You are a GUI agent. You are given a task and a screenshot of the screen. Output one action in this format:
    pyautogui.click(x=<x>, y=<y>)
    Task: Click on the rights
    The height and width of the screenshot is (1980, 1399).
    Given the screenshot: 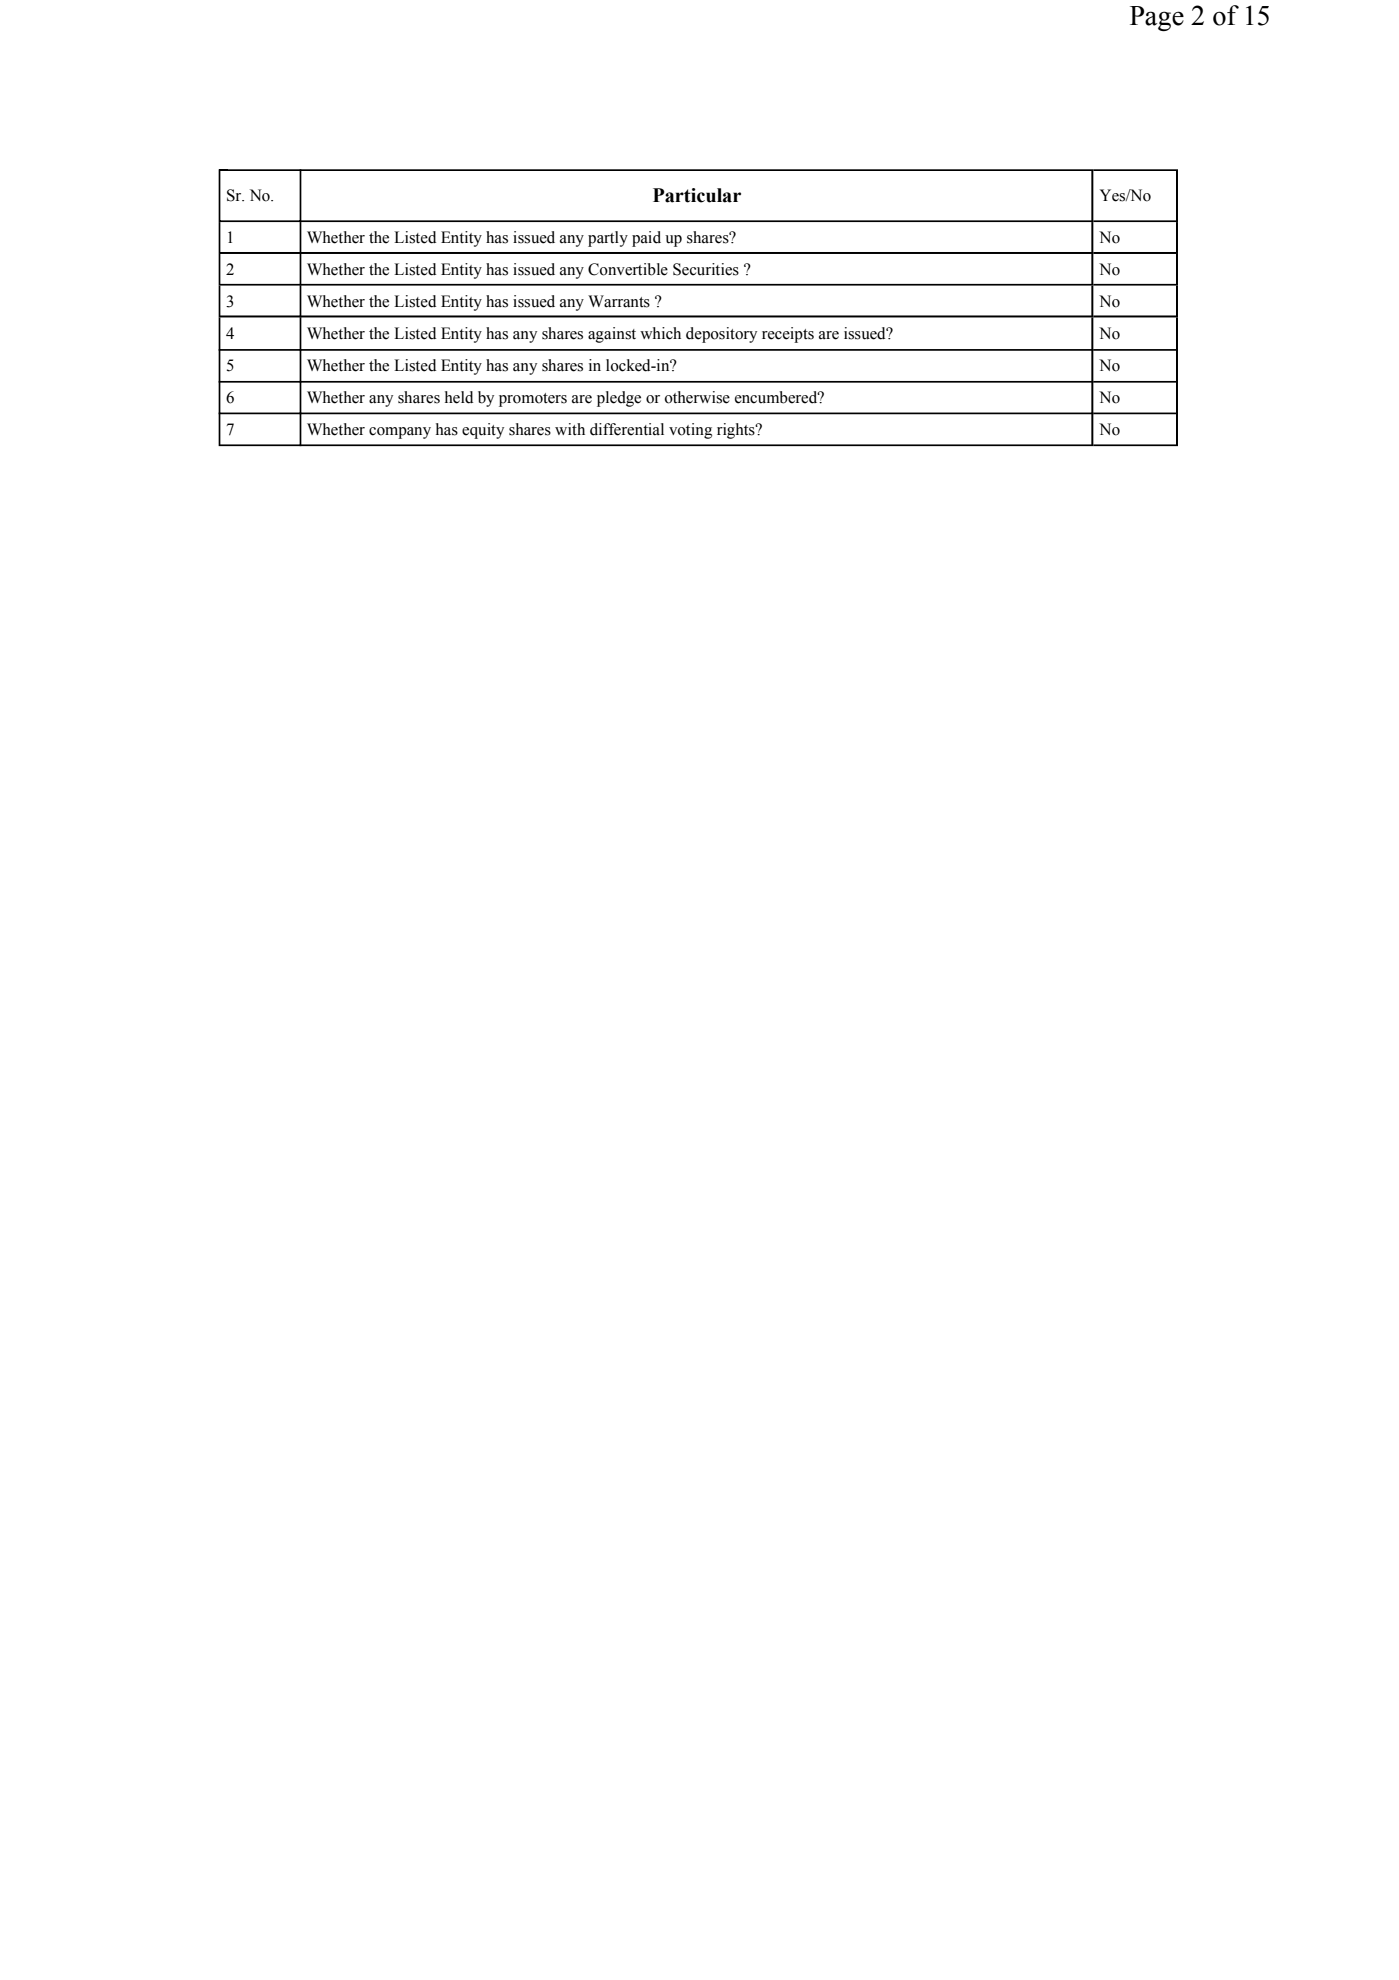 What is the action you would take?
    pyautogui.click(x=737, y=431)
